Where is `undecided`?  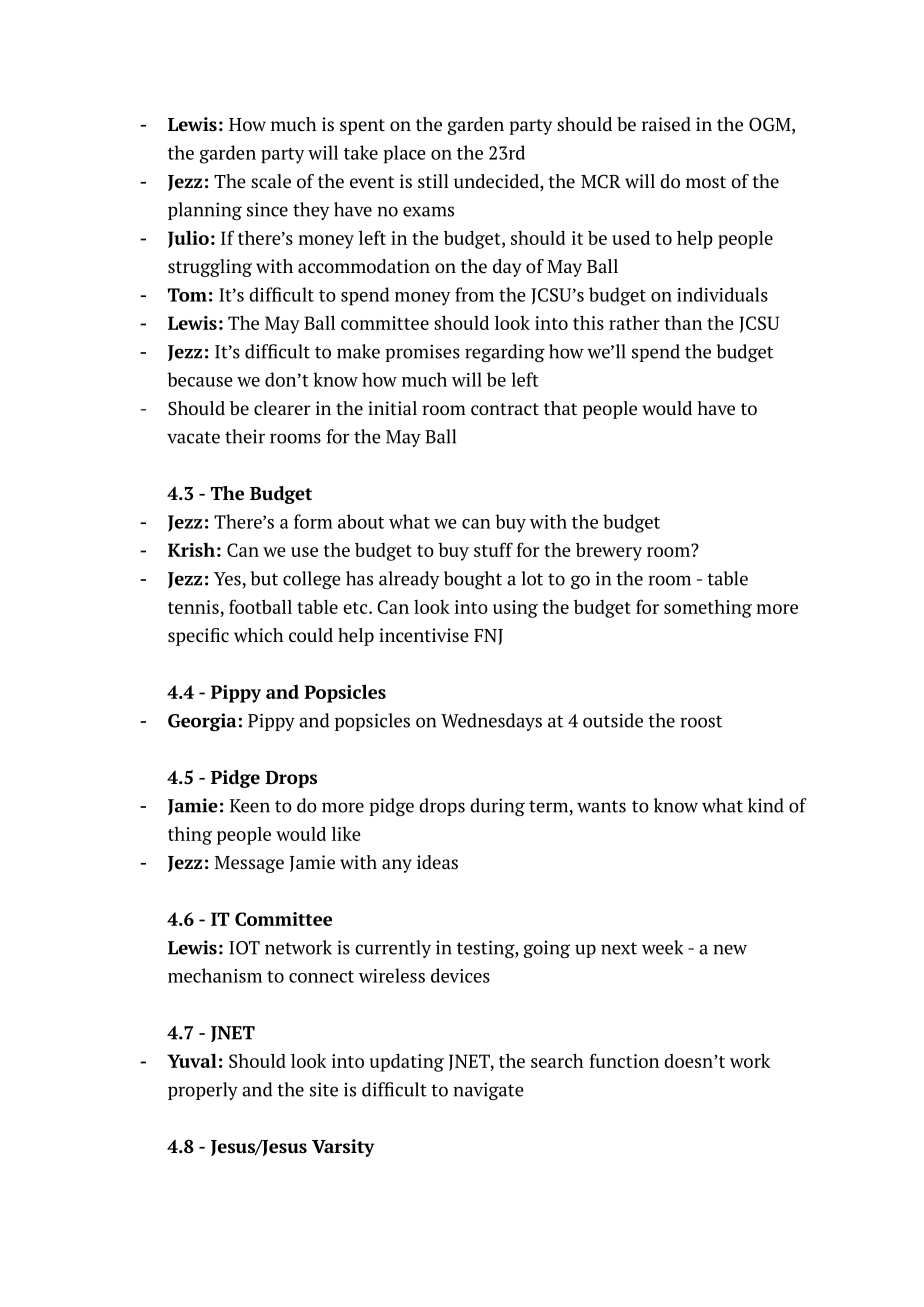 undecided is located at coordinates (497, 182).
